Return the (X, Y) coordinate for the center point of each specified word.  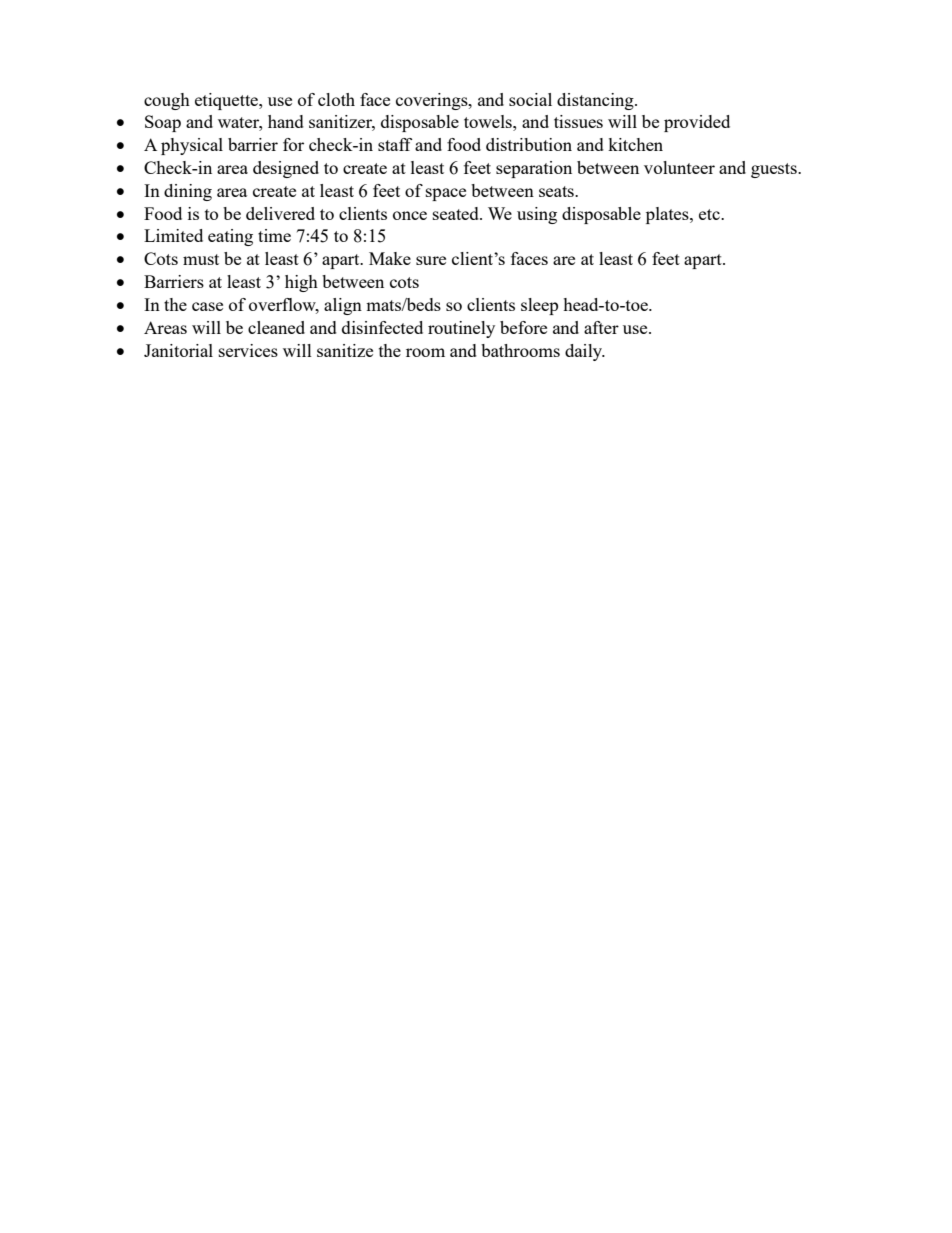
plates (668, 215)
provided (697, 123)
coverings (433, 101)
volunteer (679, 167)
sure (431, 260)
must (201, 259)
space (446, 194)
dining (188, 192)
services (248, 350)
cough (167, 101)
